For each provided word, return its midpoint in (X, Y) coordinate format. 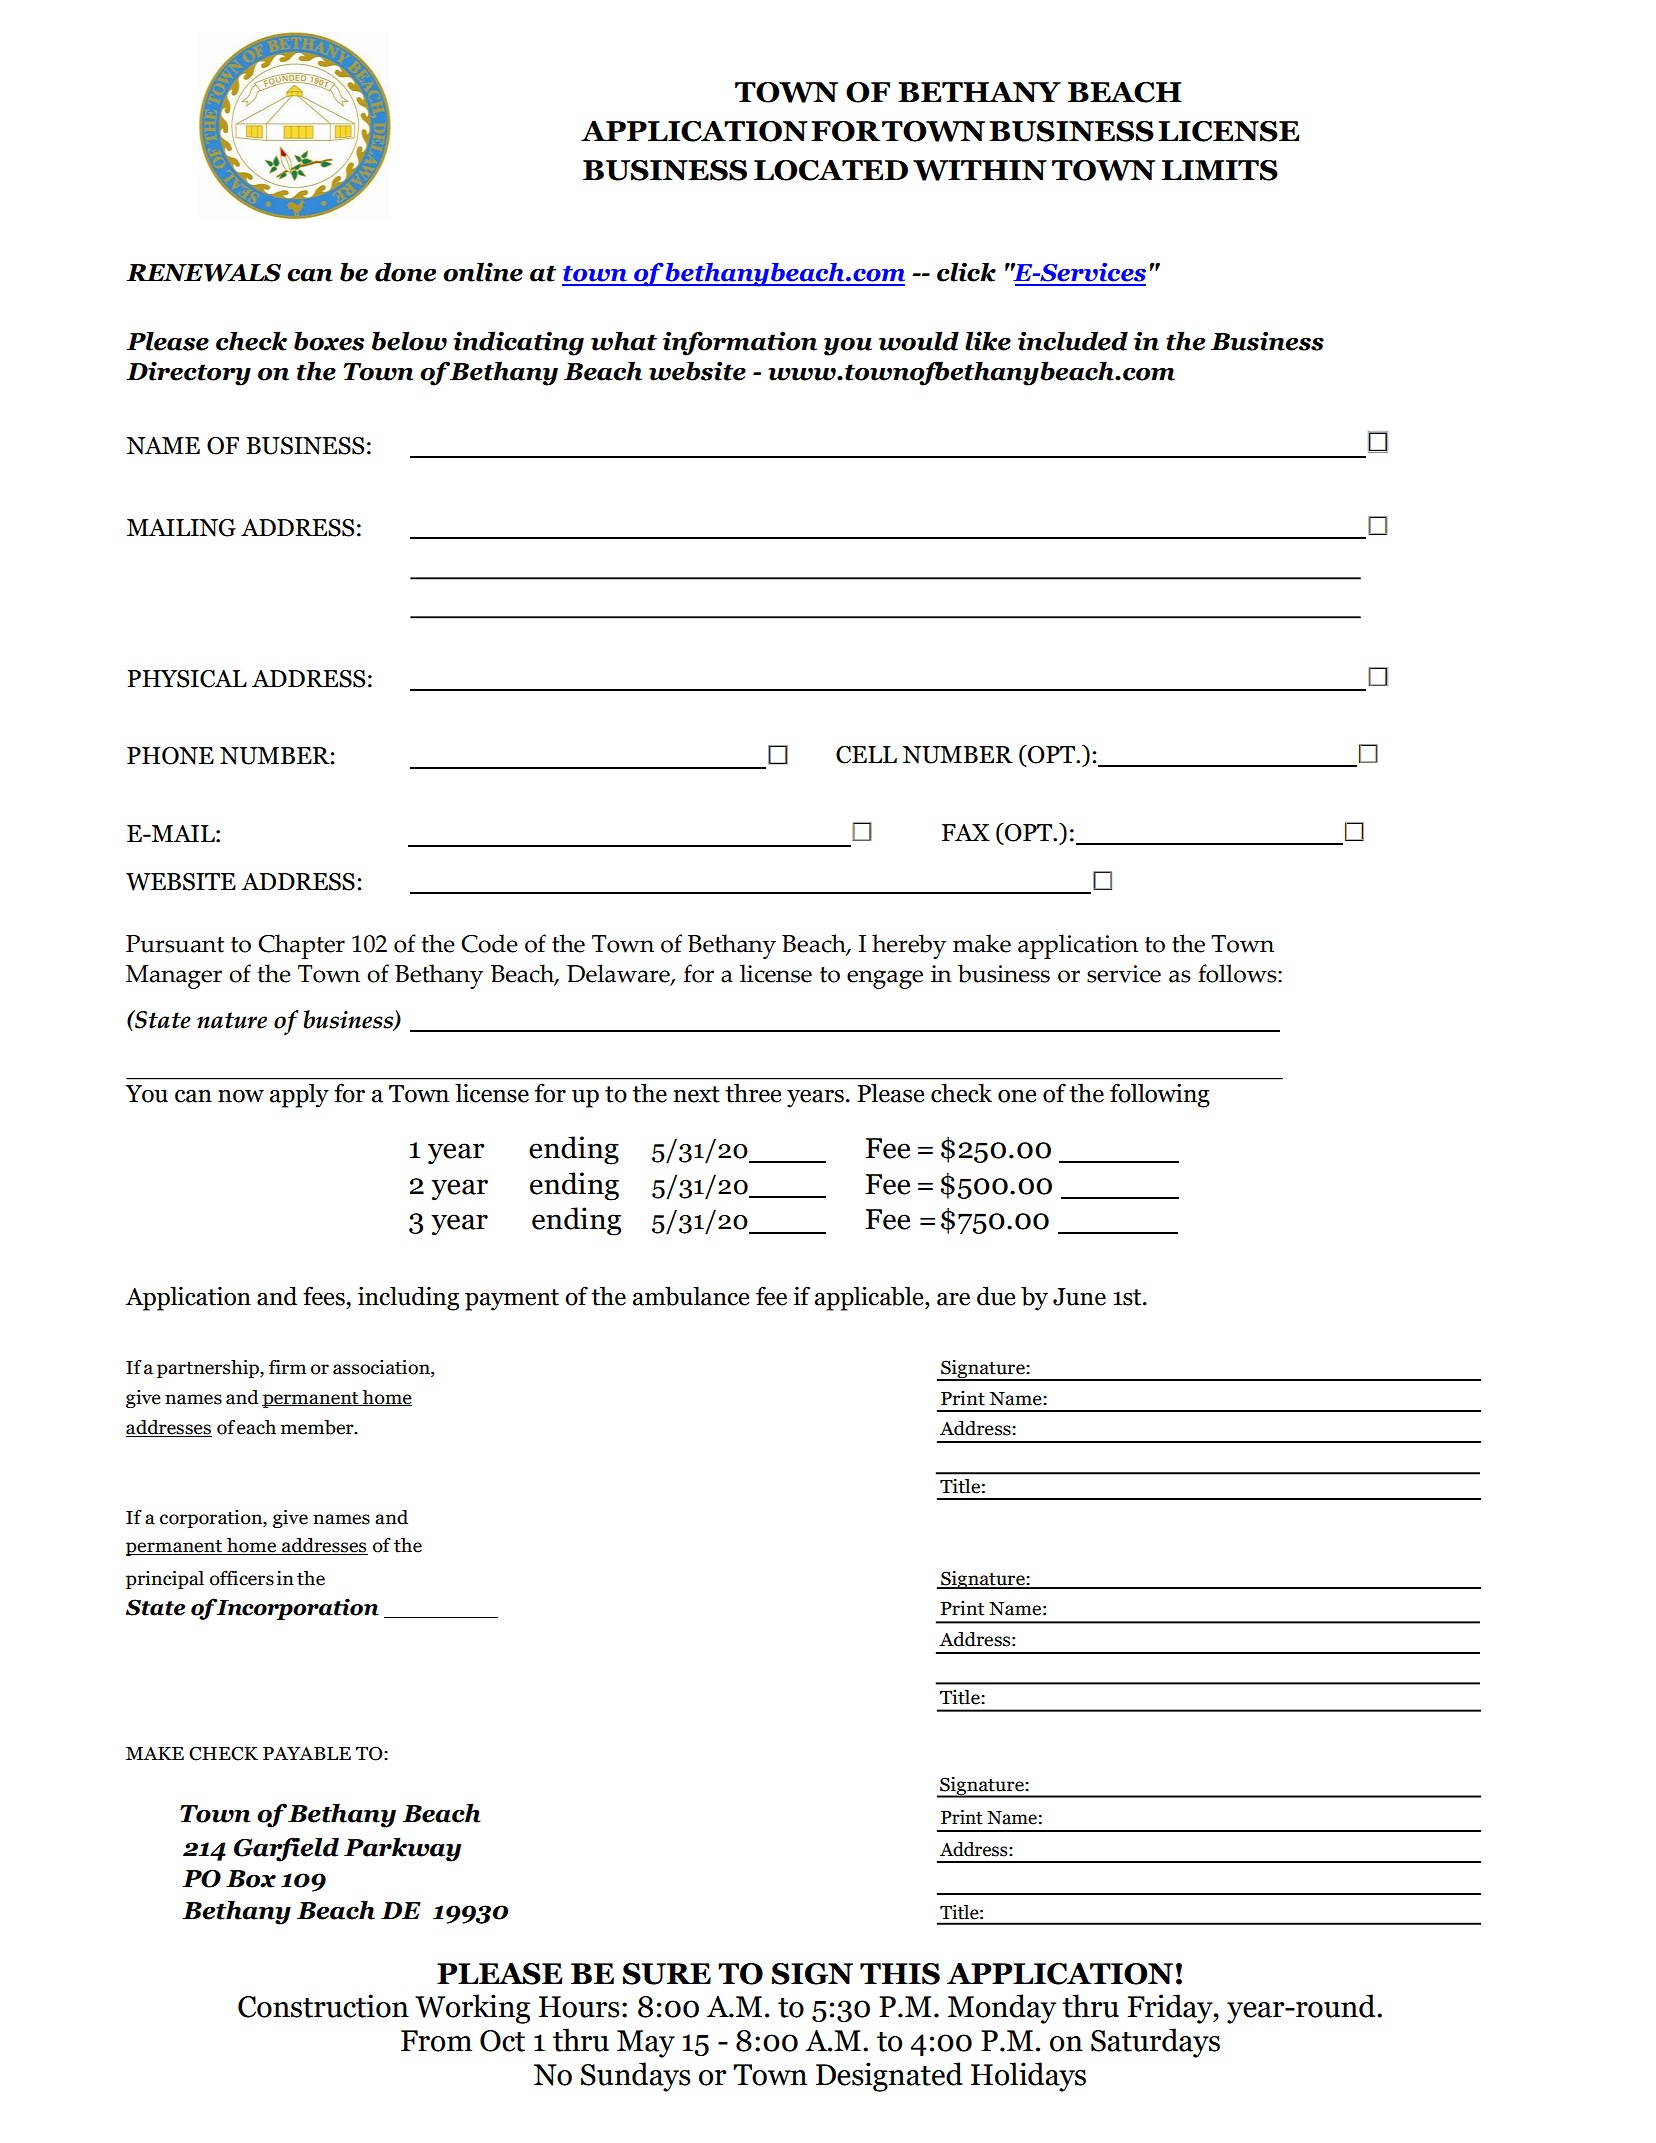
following (1160, 1095)
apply (299, 1095)
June (1079, 1297)
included (1073, 341)
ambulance (691, 1296)
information (740, 343)
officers (242, 1578)
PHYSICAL (187, 679)
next (697, 1094)
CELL (866, 755)
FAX (966, 832)
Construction (323, 2006)
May (646, 2044)
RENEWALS (203, 273)
